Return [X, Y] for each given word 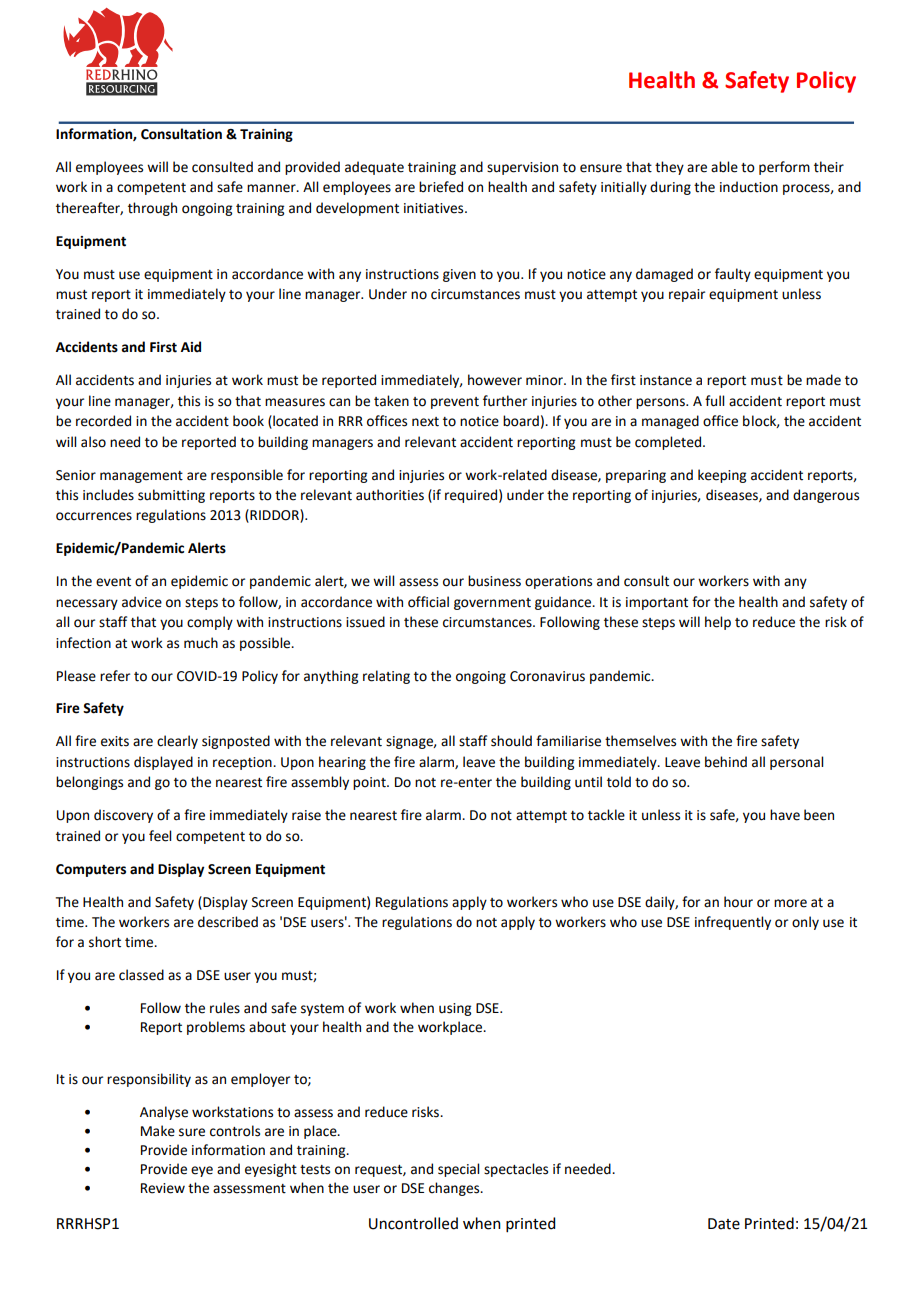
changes [455, 1189]
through [152, 209]
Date [724, 1224]
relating [386, 677]
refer [115, 676]
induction [749, 187]
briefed [441, 187]
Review [163, 1188]
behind [726, 762]
